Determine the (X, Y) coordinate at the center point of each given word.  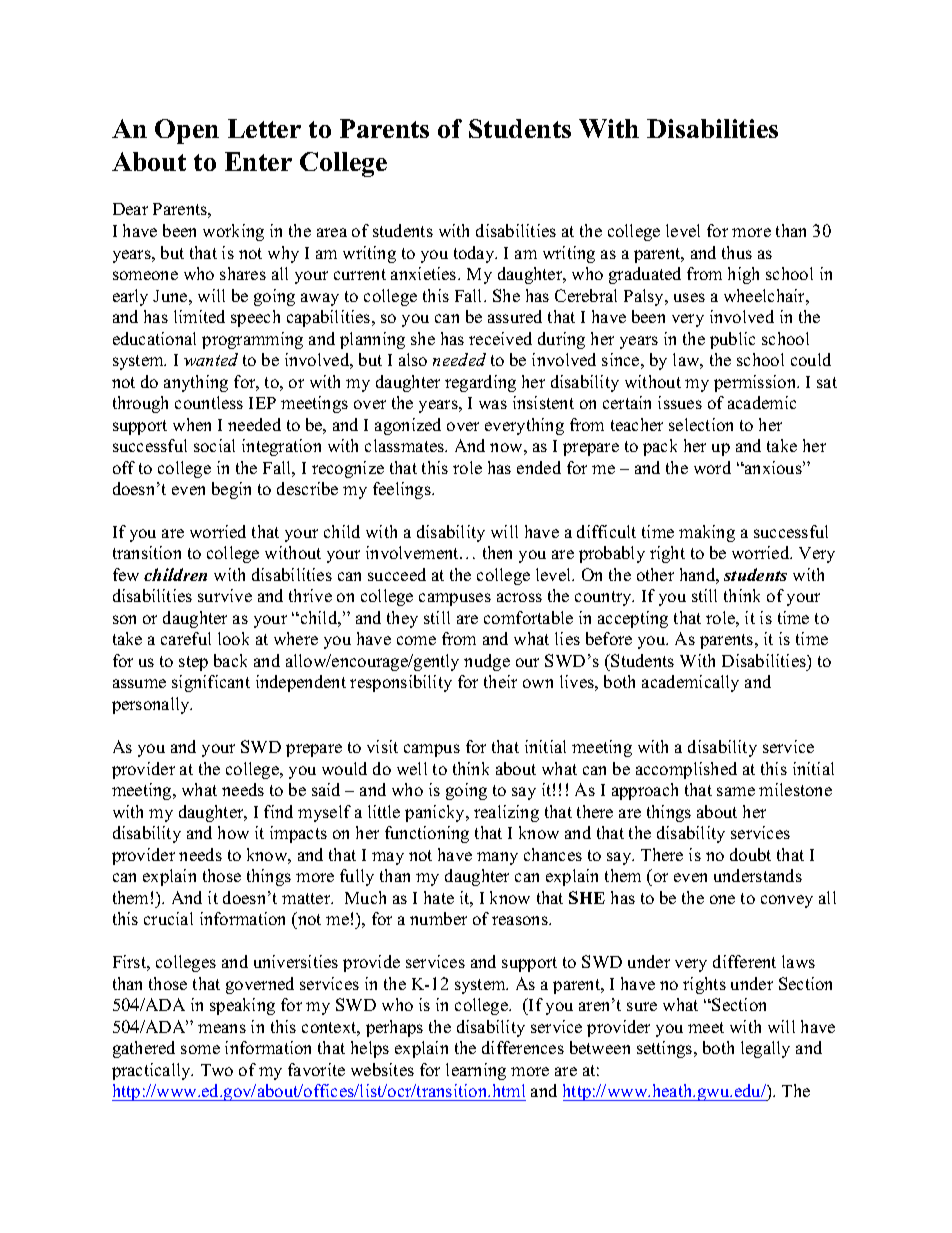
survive (225, 595)
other (655, 574)
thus (737, 252)
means (222, 1028)
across (519, 597)
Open (187, 131)
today (475, 254)
